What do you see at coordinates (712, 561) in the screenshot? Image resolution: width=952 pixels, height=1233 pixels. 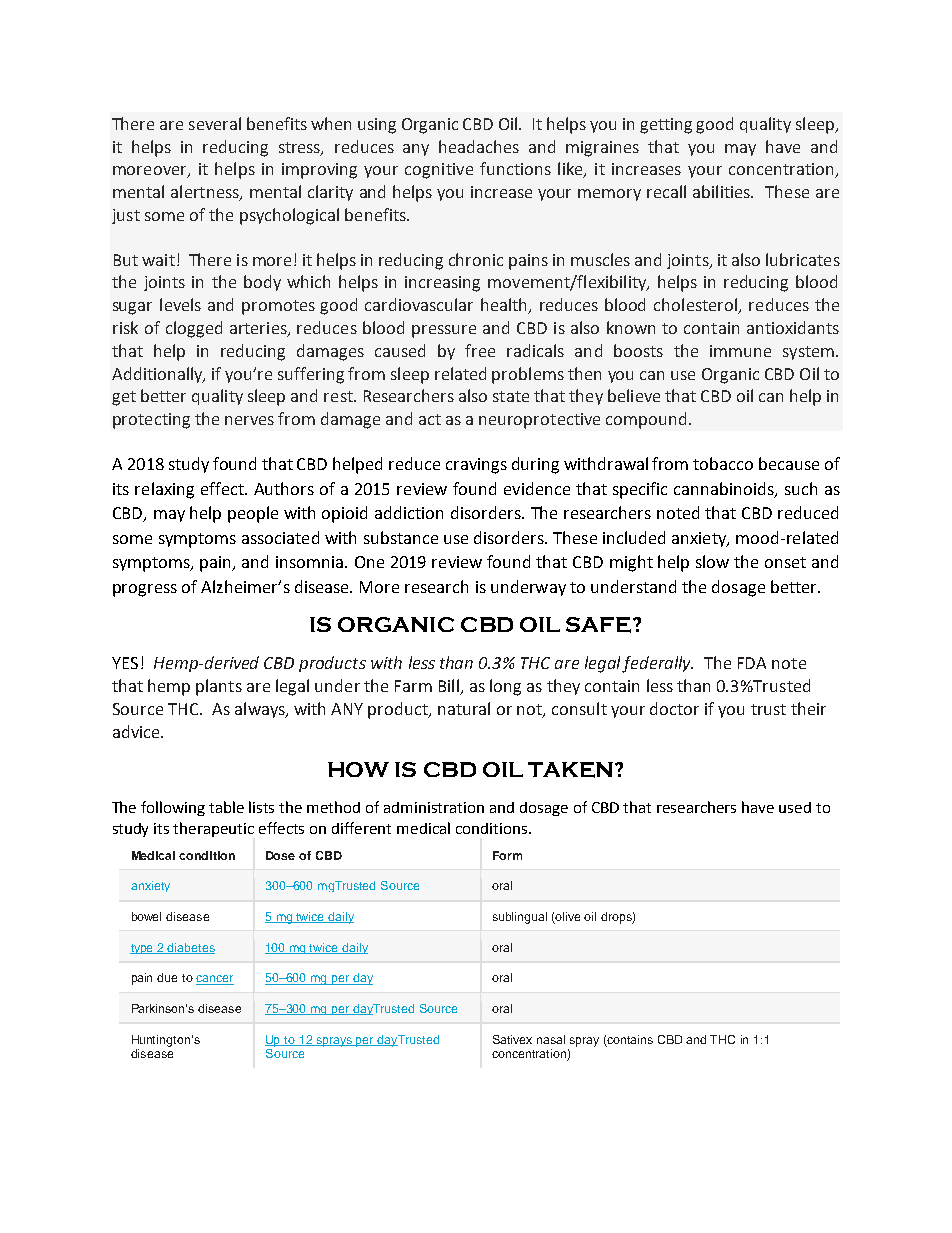 I see `slow` at bounding box center [712, 561].
